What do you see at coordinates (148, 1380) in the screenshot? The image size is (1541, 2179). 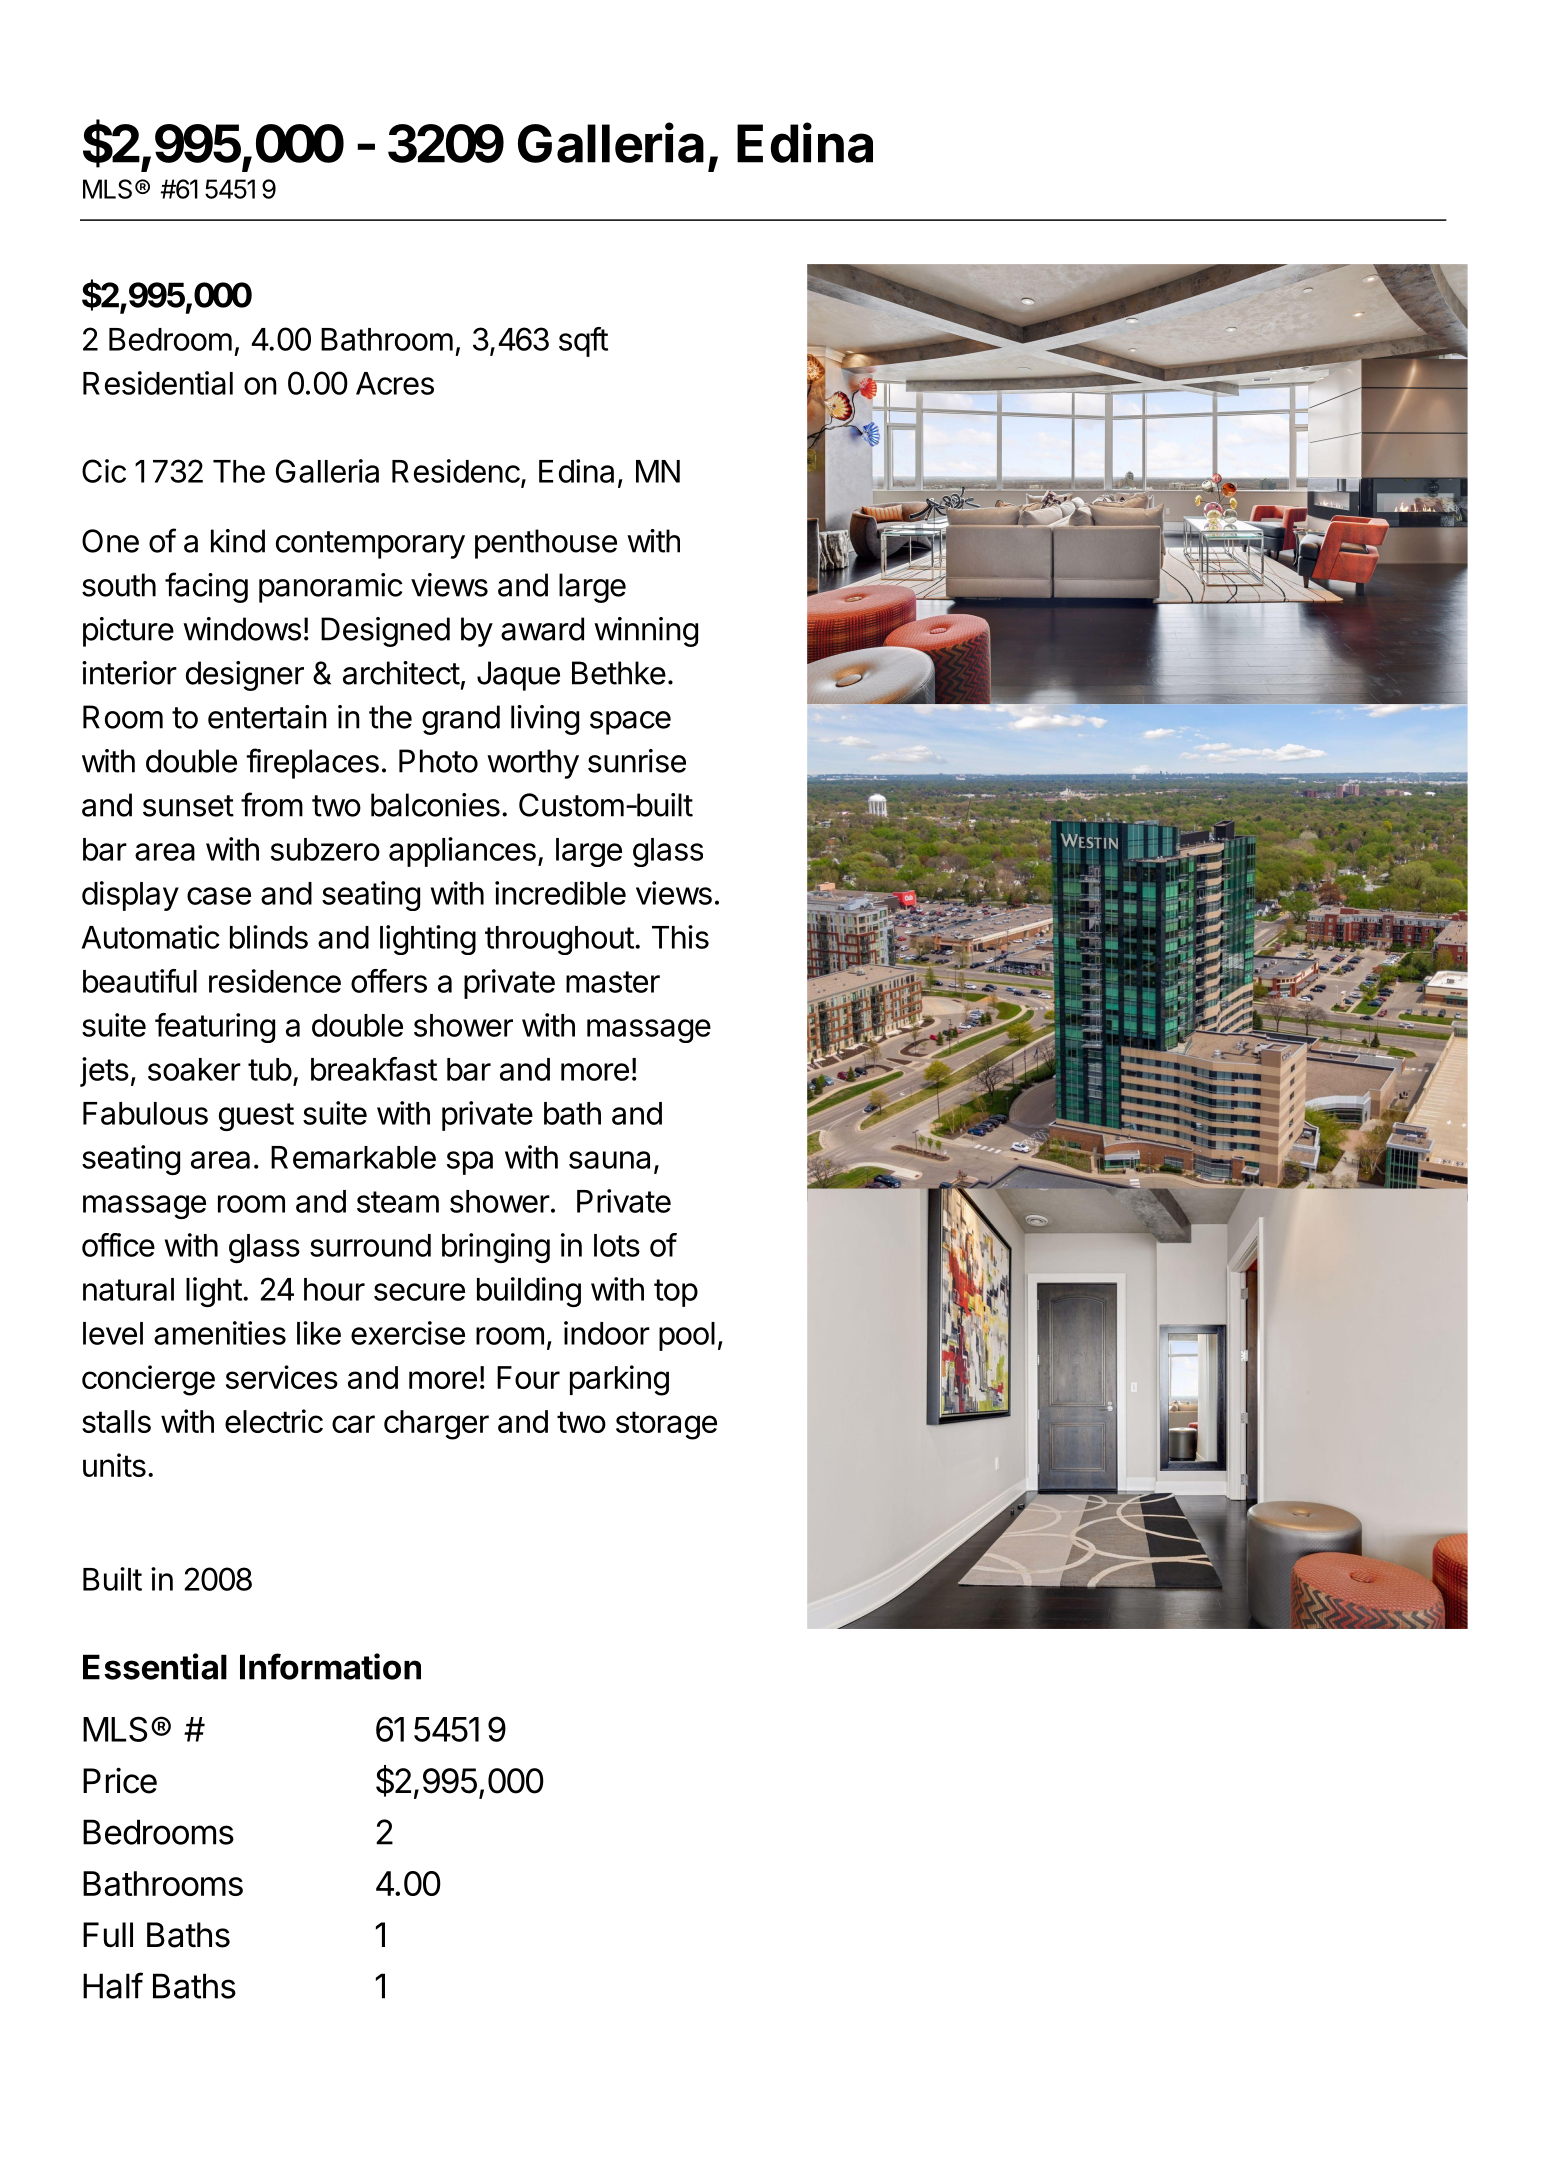 I see `concierge` at bounding box center [148, 1380].
